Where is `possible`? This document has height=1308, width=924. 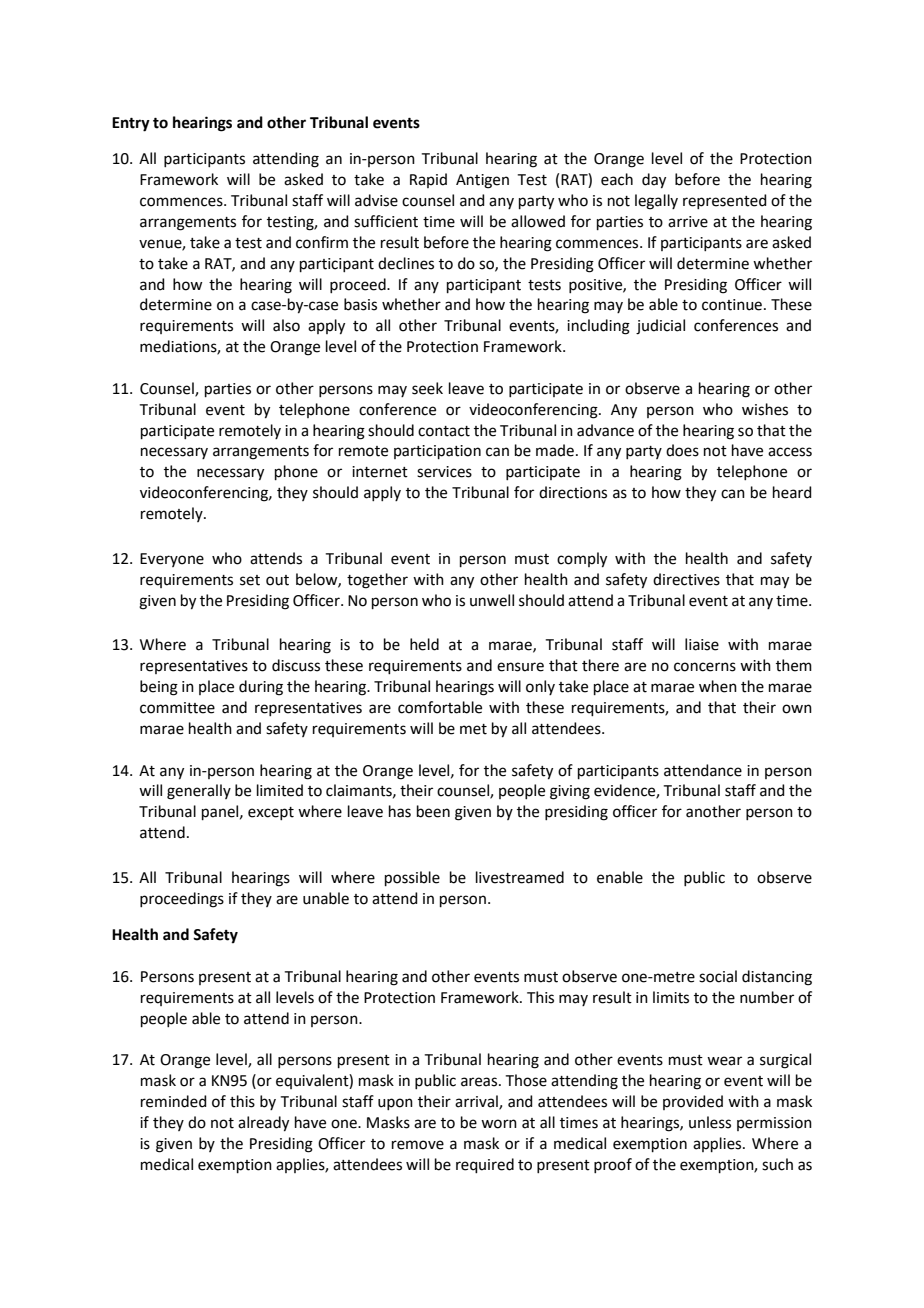 possible is located at coordinates (412, 878).
